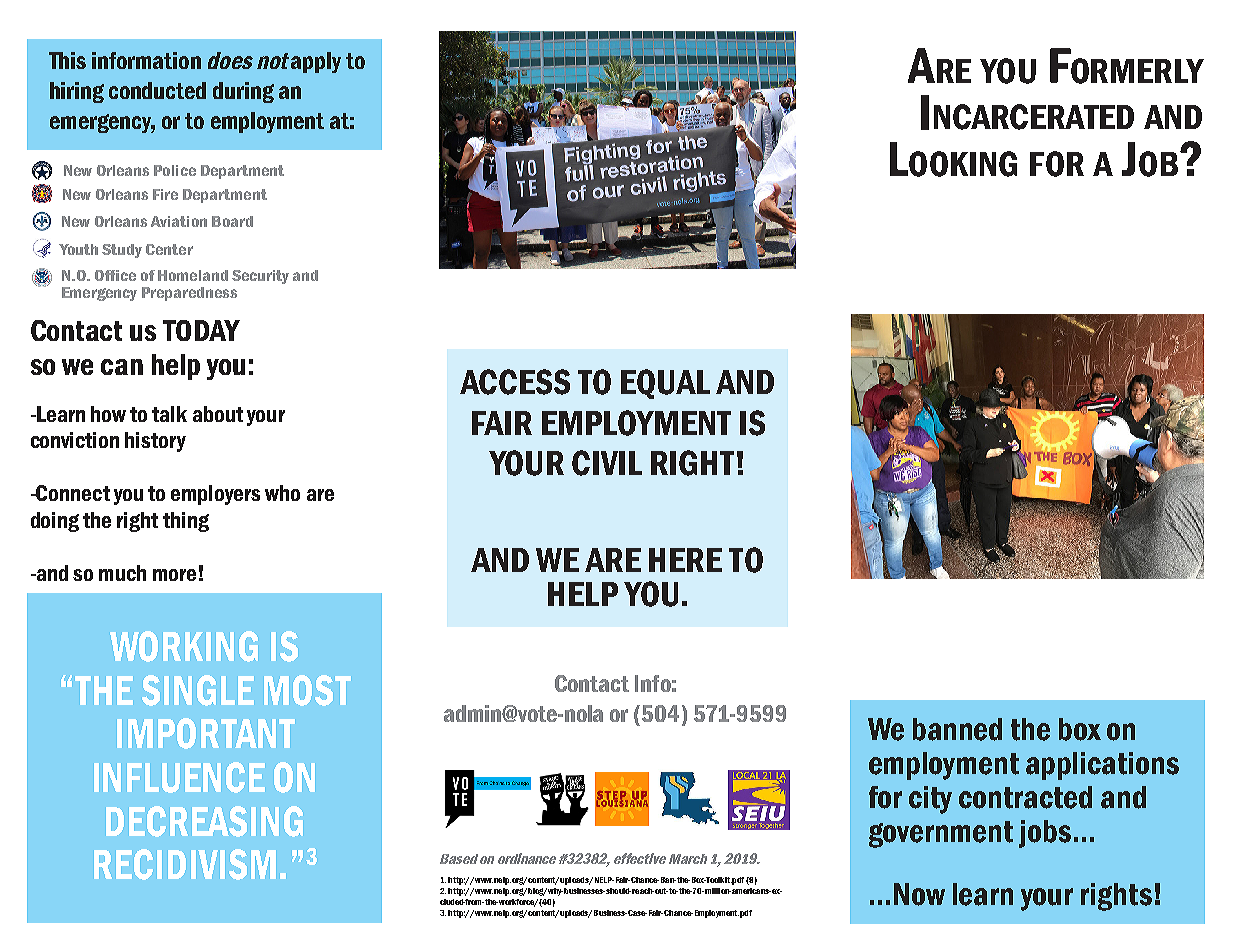 The height and width of the screenshot is (952, 1233). Describe the element at coordinates (174, 575) in the screenshot. I see `more` at that location.
